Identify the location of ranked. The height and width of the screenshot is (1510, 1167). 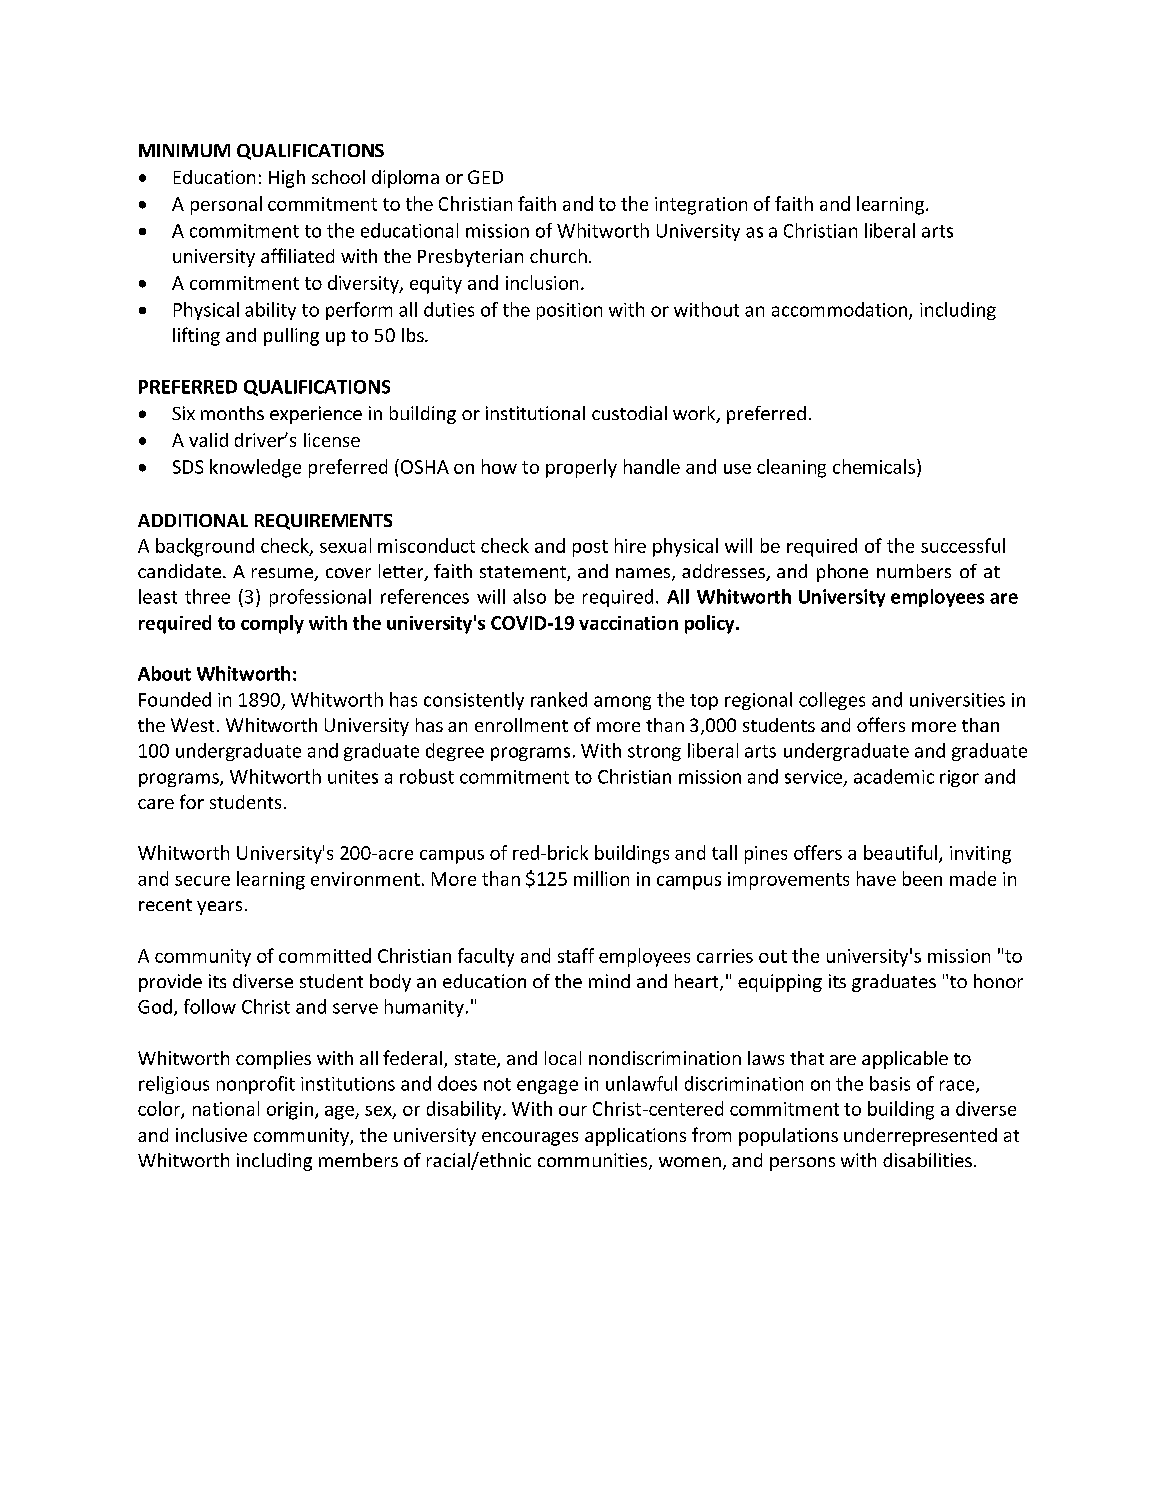
(559, 699).
